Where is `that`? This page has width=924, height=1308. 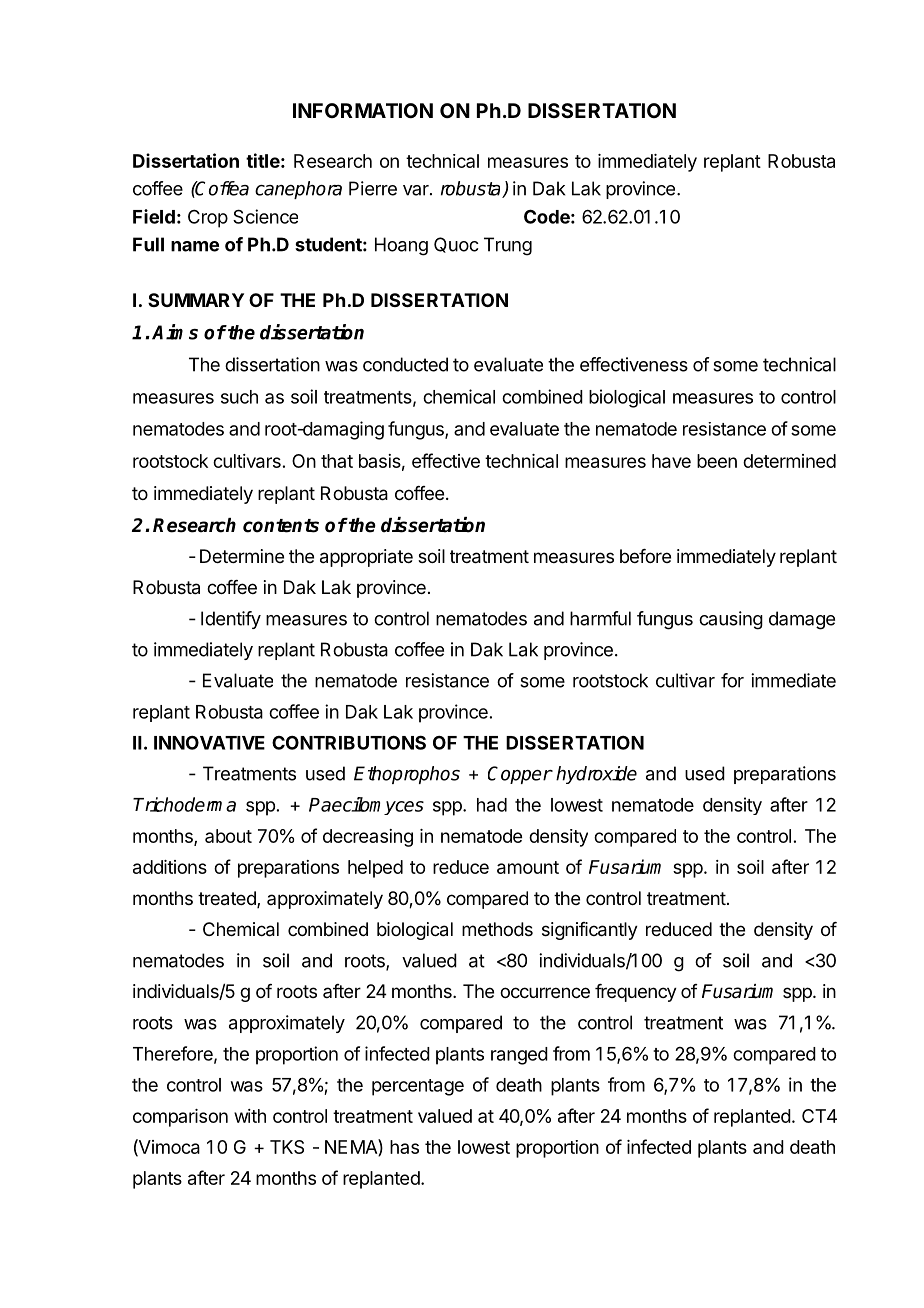
that is located at coordinates (337, 461).
